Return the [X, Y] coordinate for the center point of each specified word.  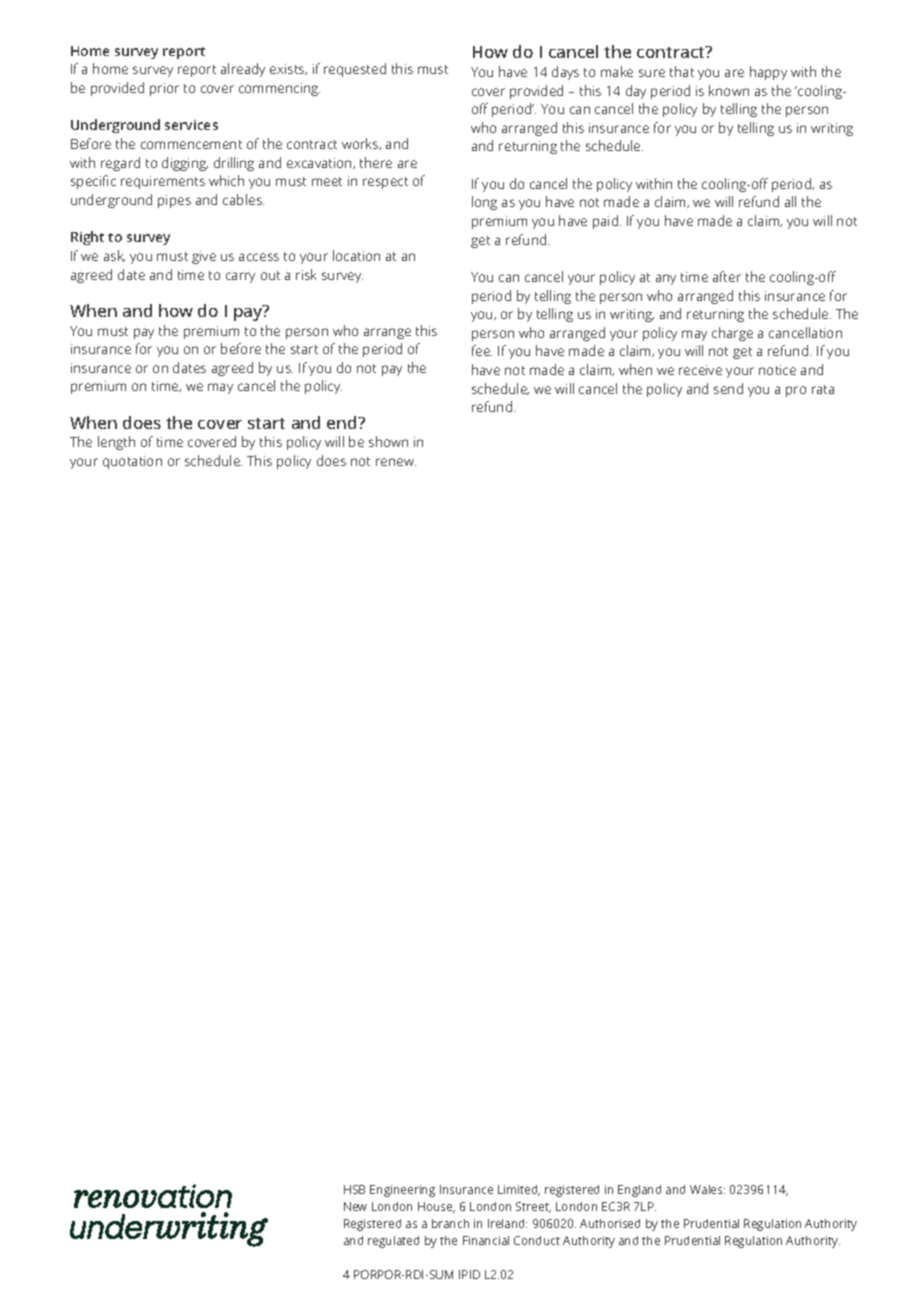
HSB [354, 1189]
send [728, 388]
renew [396, 462]
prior [164, 89]
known [729, 90]
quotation [132, 462]
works [361, 144]
